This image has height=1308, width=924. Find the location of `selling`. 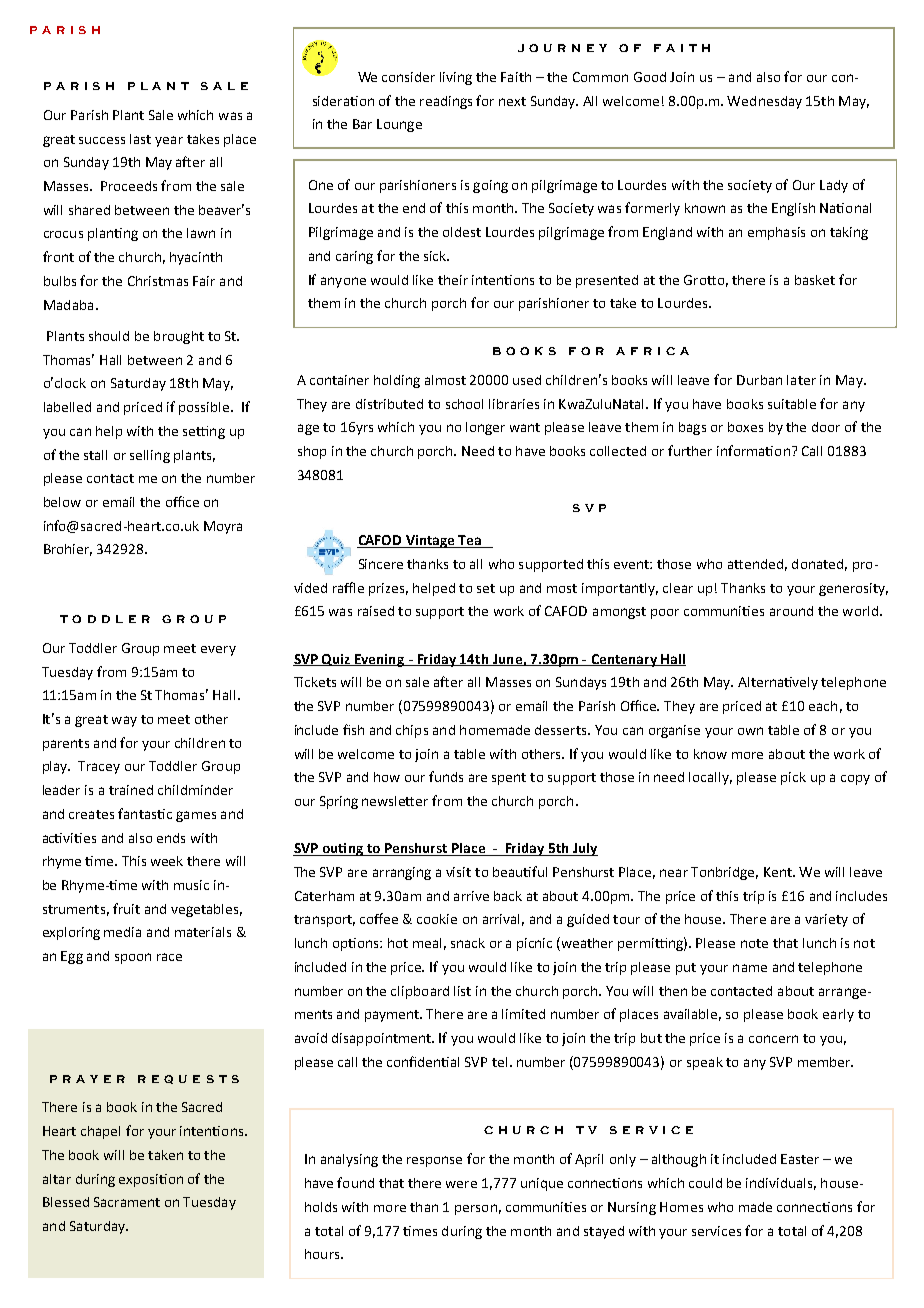

selling is located at coordinates (150, 456).
